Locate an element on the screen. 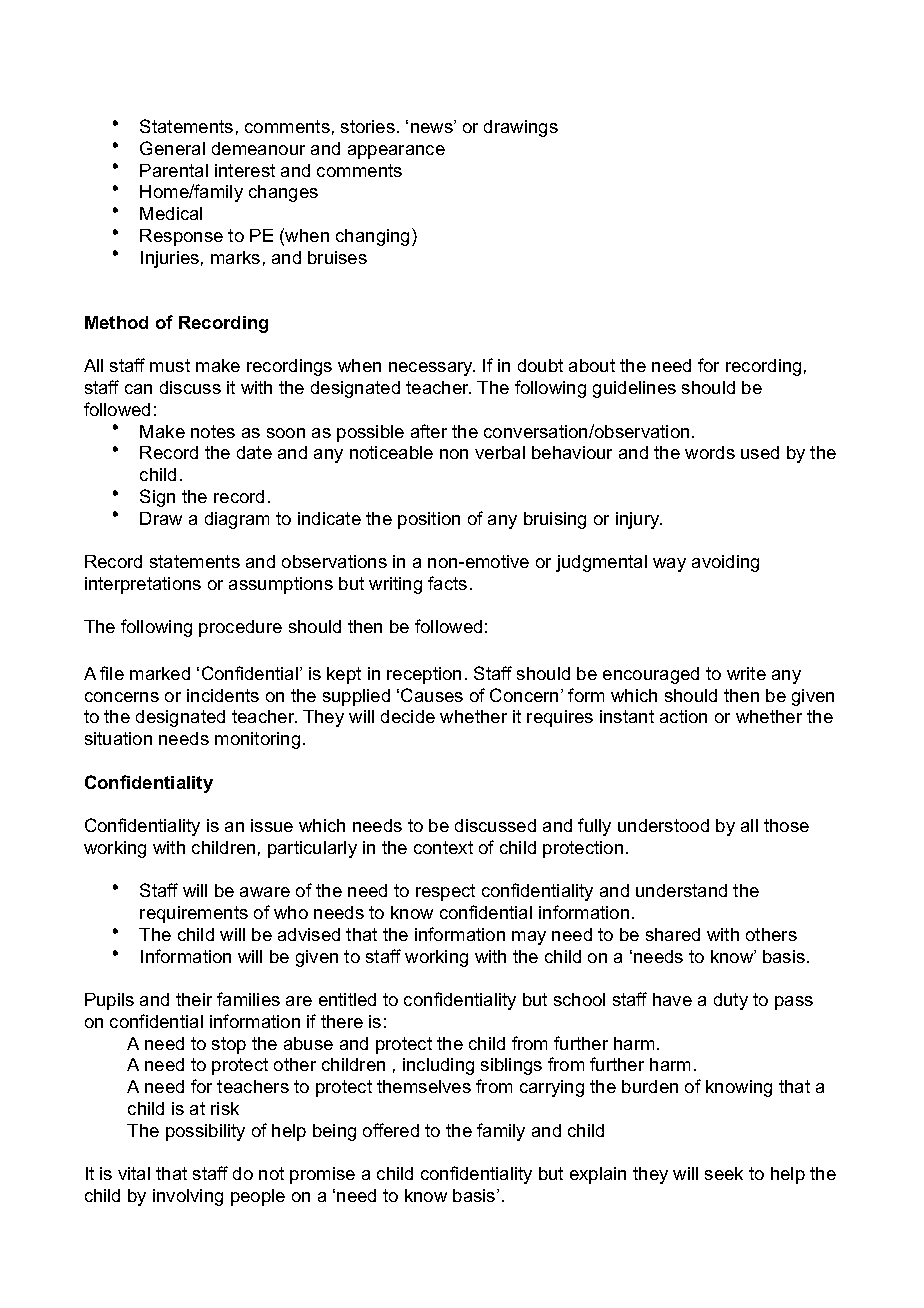 The width and height of the screenshot is (924, 1308). Parental is located at coordinates (174, 170).
